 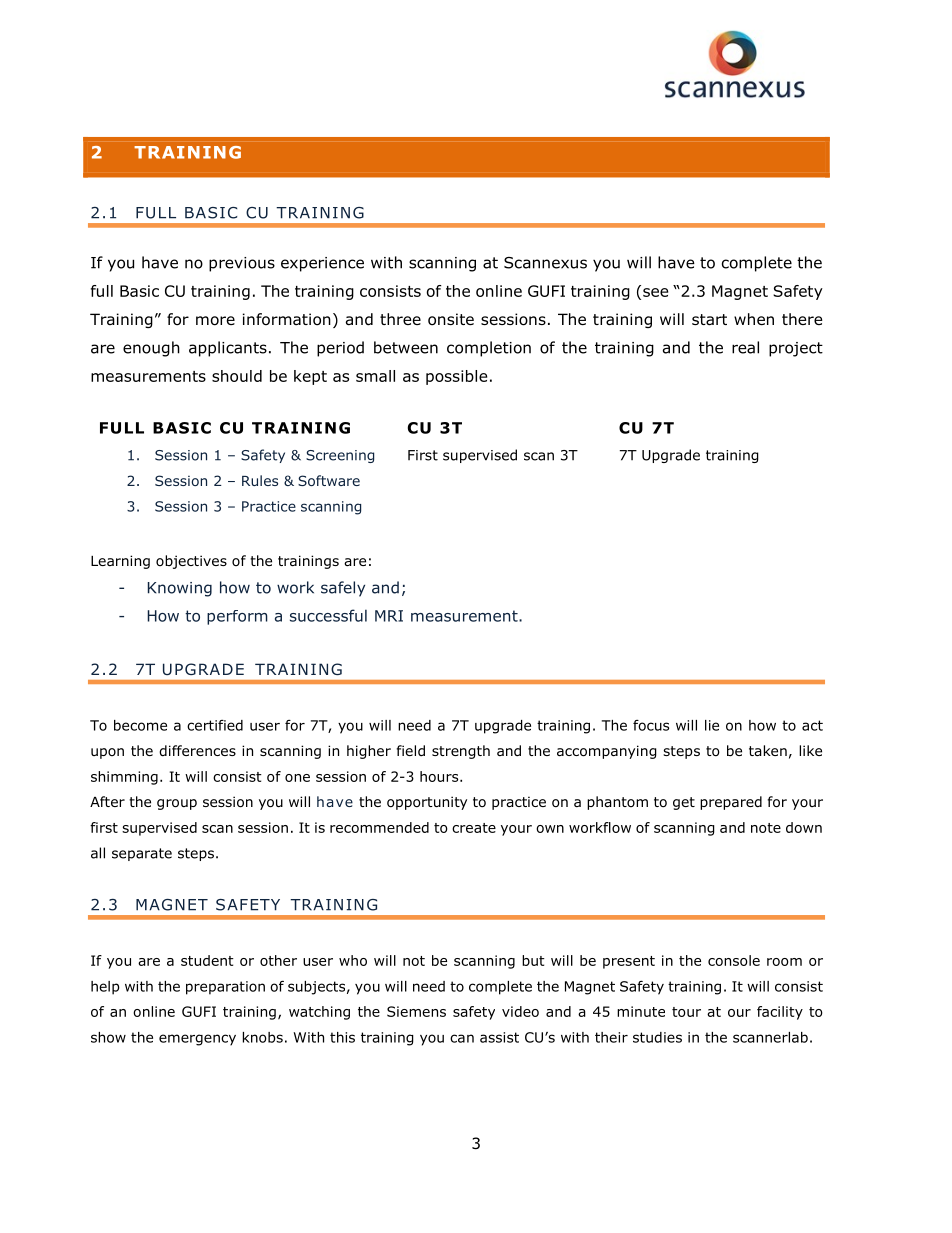 What do you see at coordinates (389, 616) in the screenshot?
I see `MRI` at bounding box center [389, 616].
